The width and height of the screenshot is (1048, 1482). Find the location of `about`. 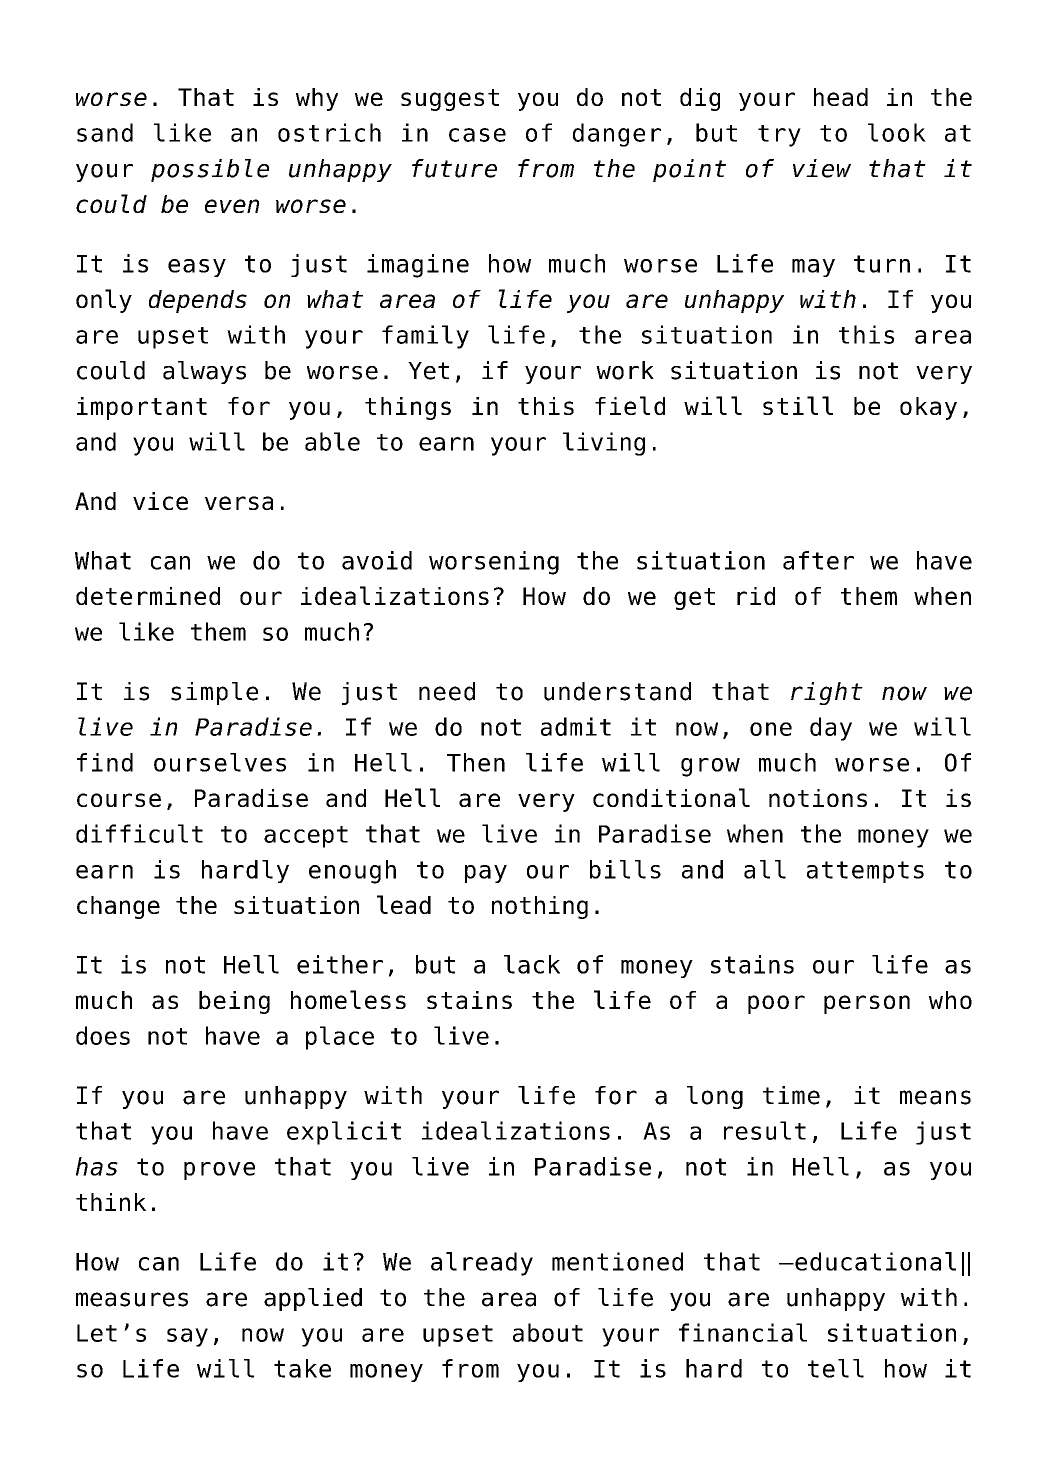

about is located at coordinates (548, 1332).
